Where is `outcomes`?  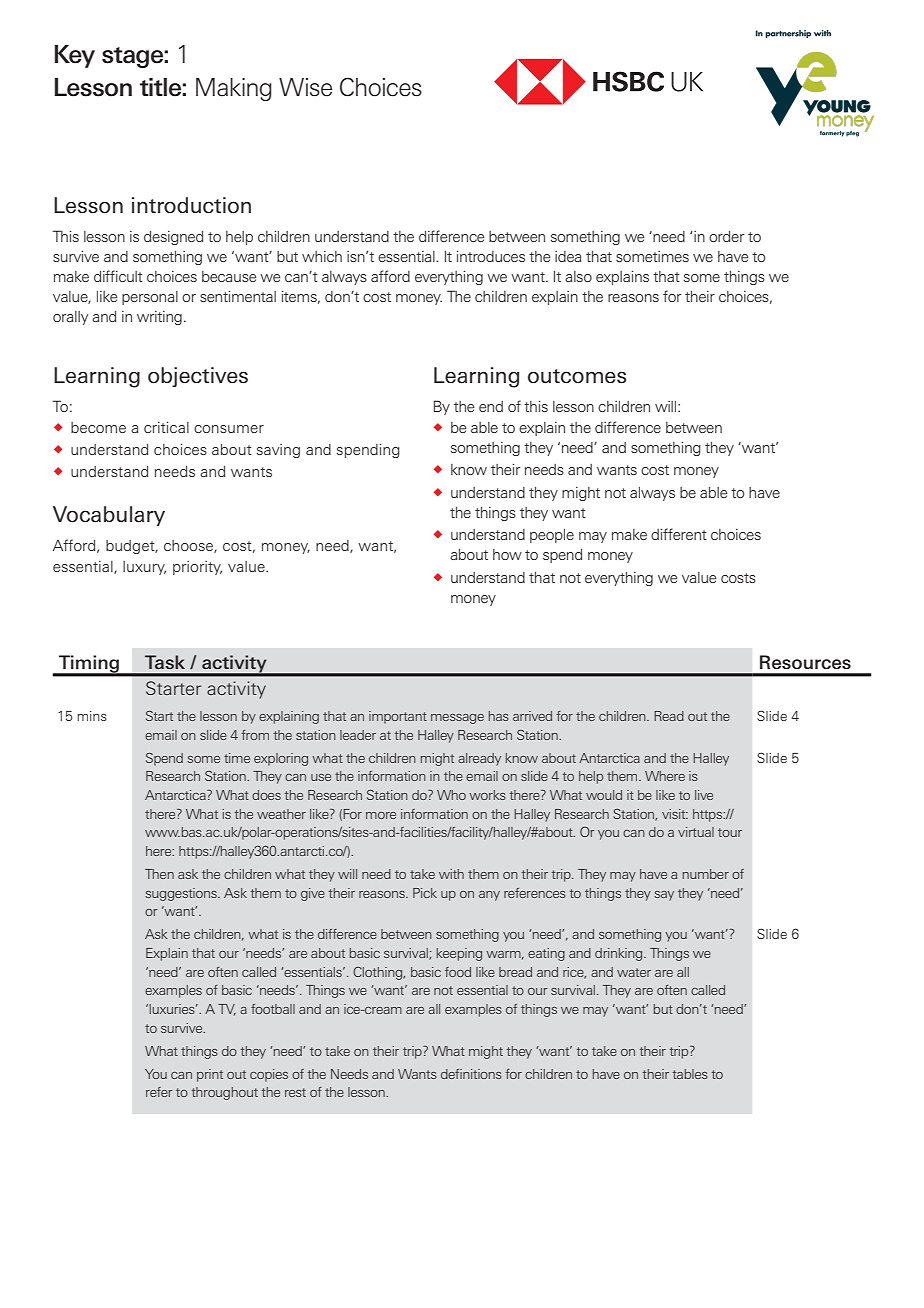 outcomes is located at coordinates (577, 376).
